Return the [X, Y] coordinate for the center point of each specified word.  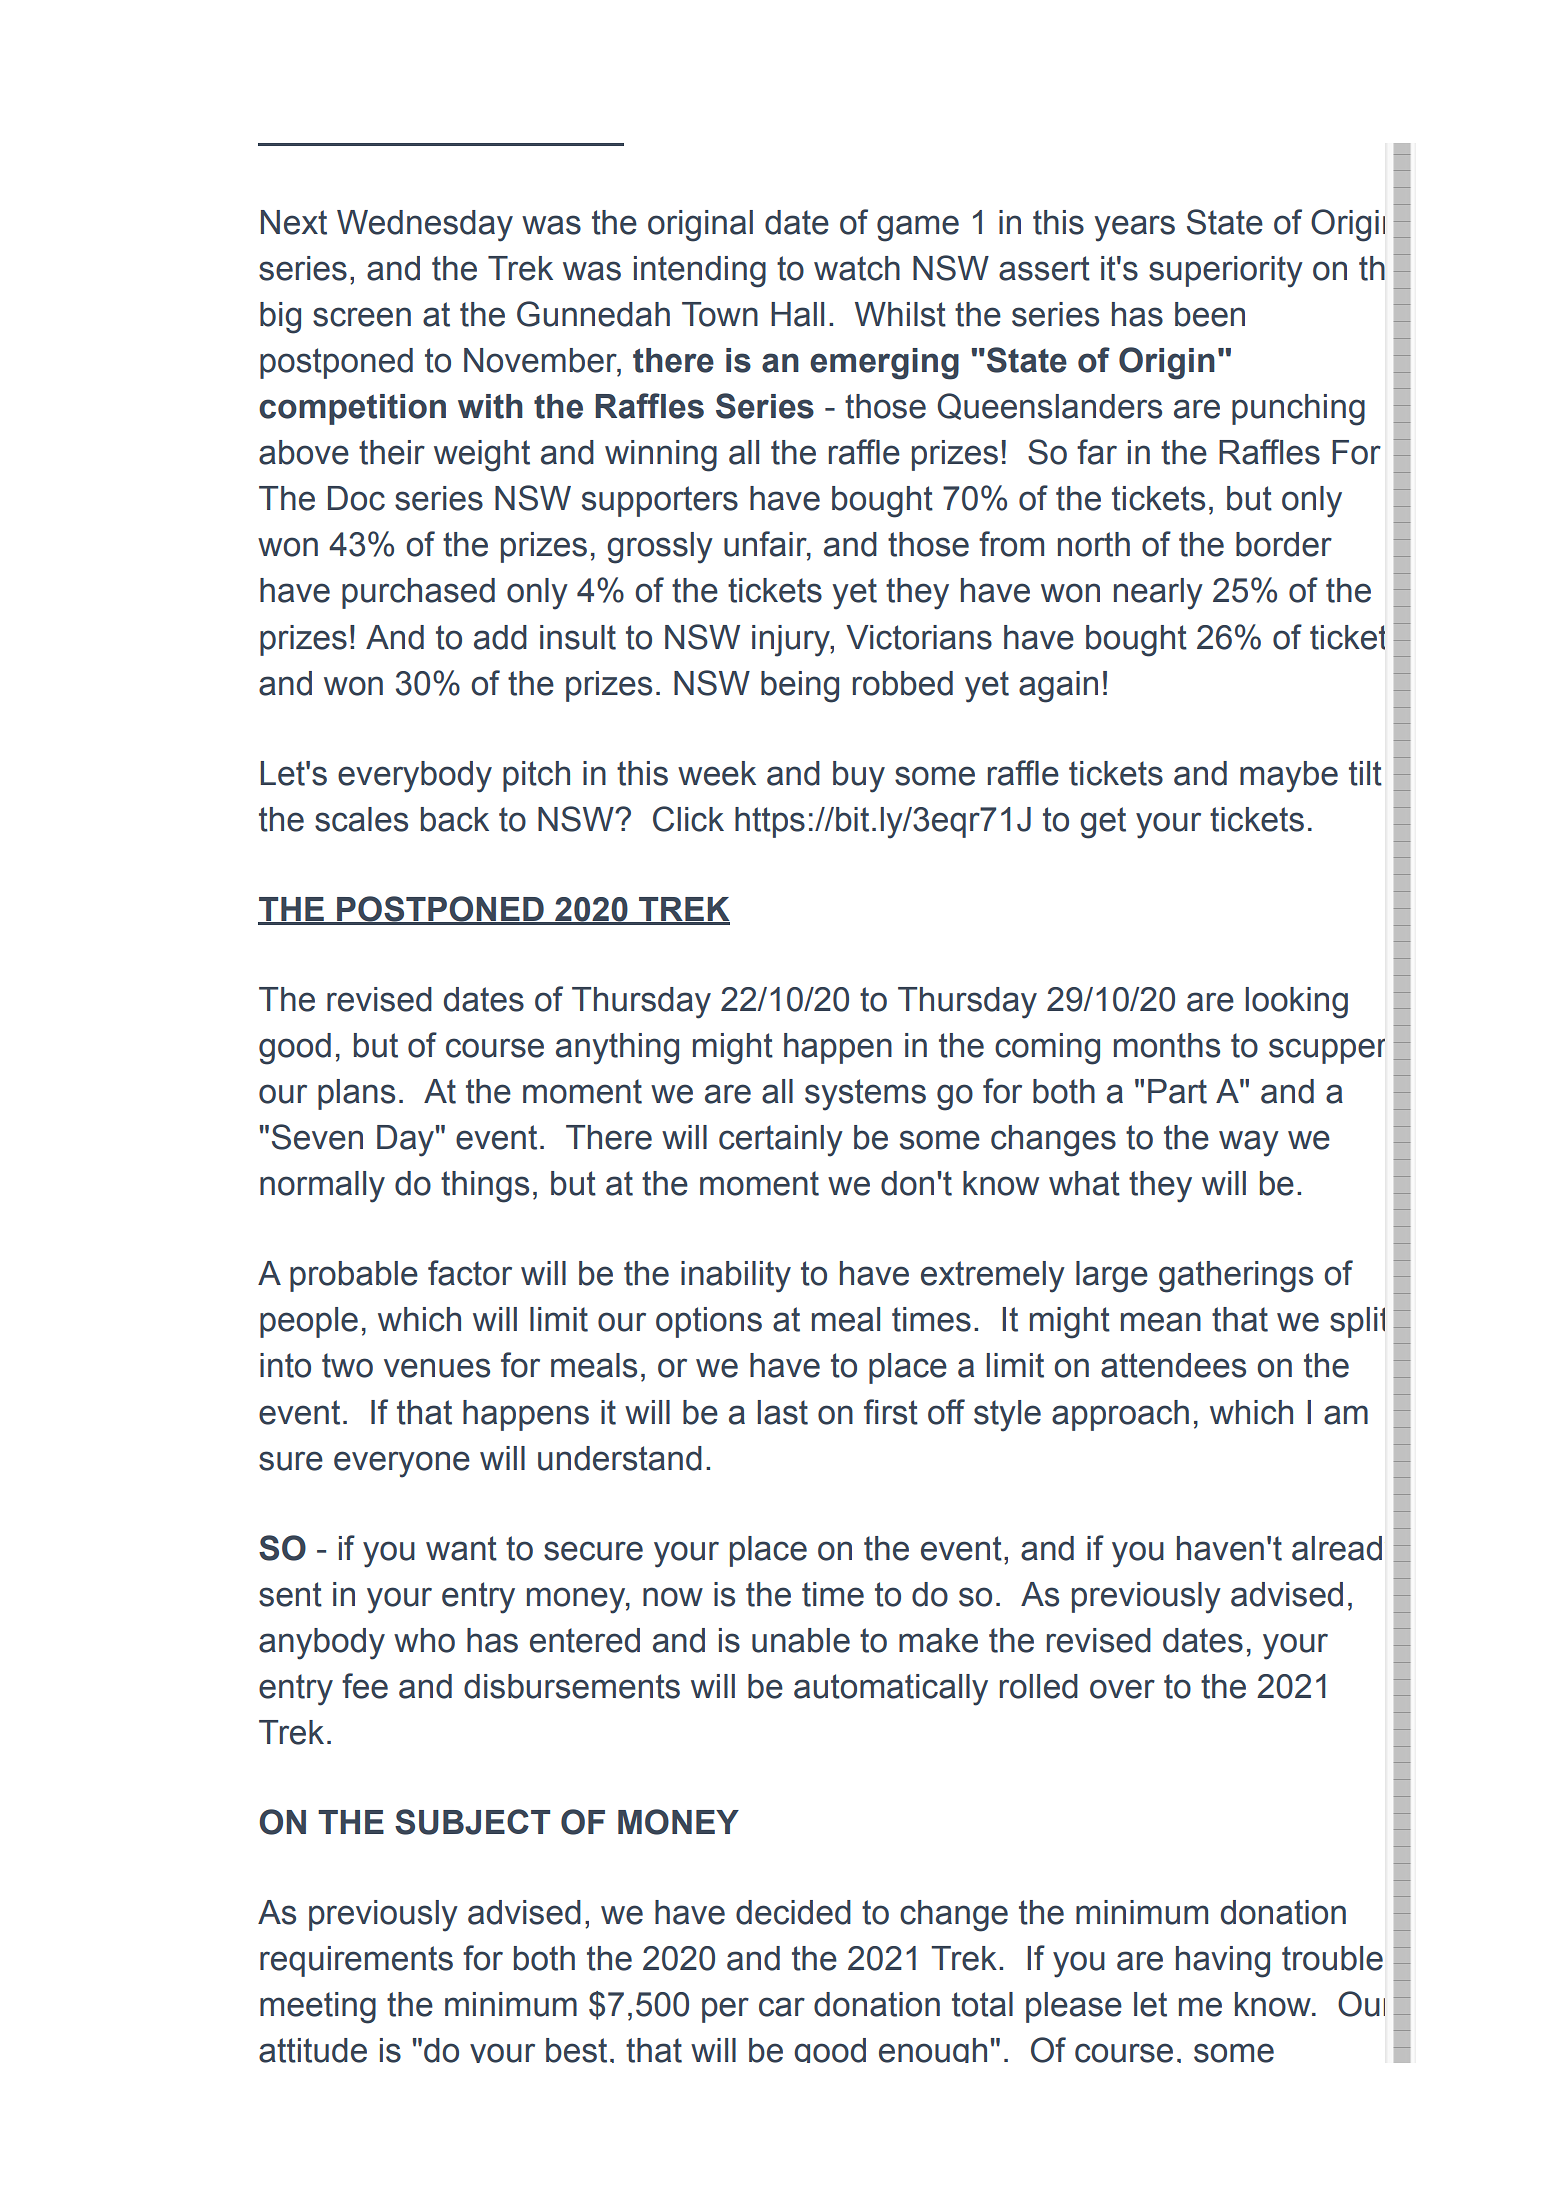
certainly [781, 1141]
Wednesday [425, 226]
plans [356, 1094]
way [1249, 1143]
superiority [1226, 272]
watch [857, 268]
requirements [356, 1961]
